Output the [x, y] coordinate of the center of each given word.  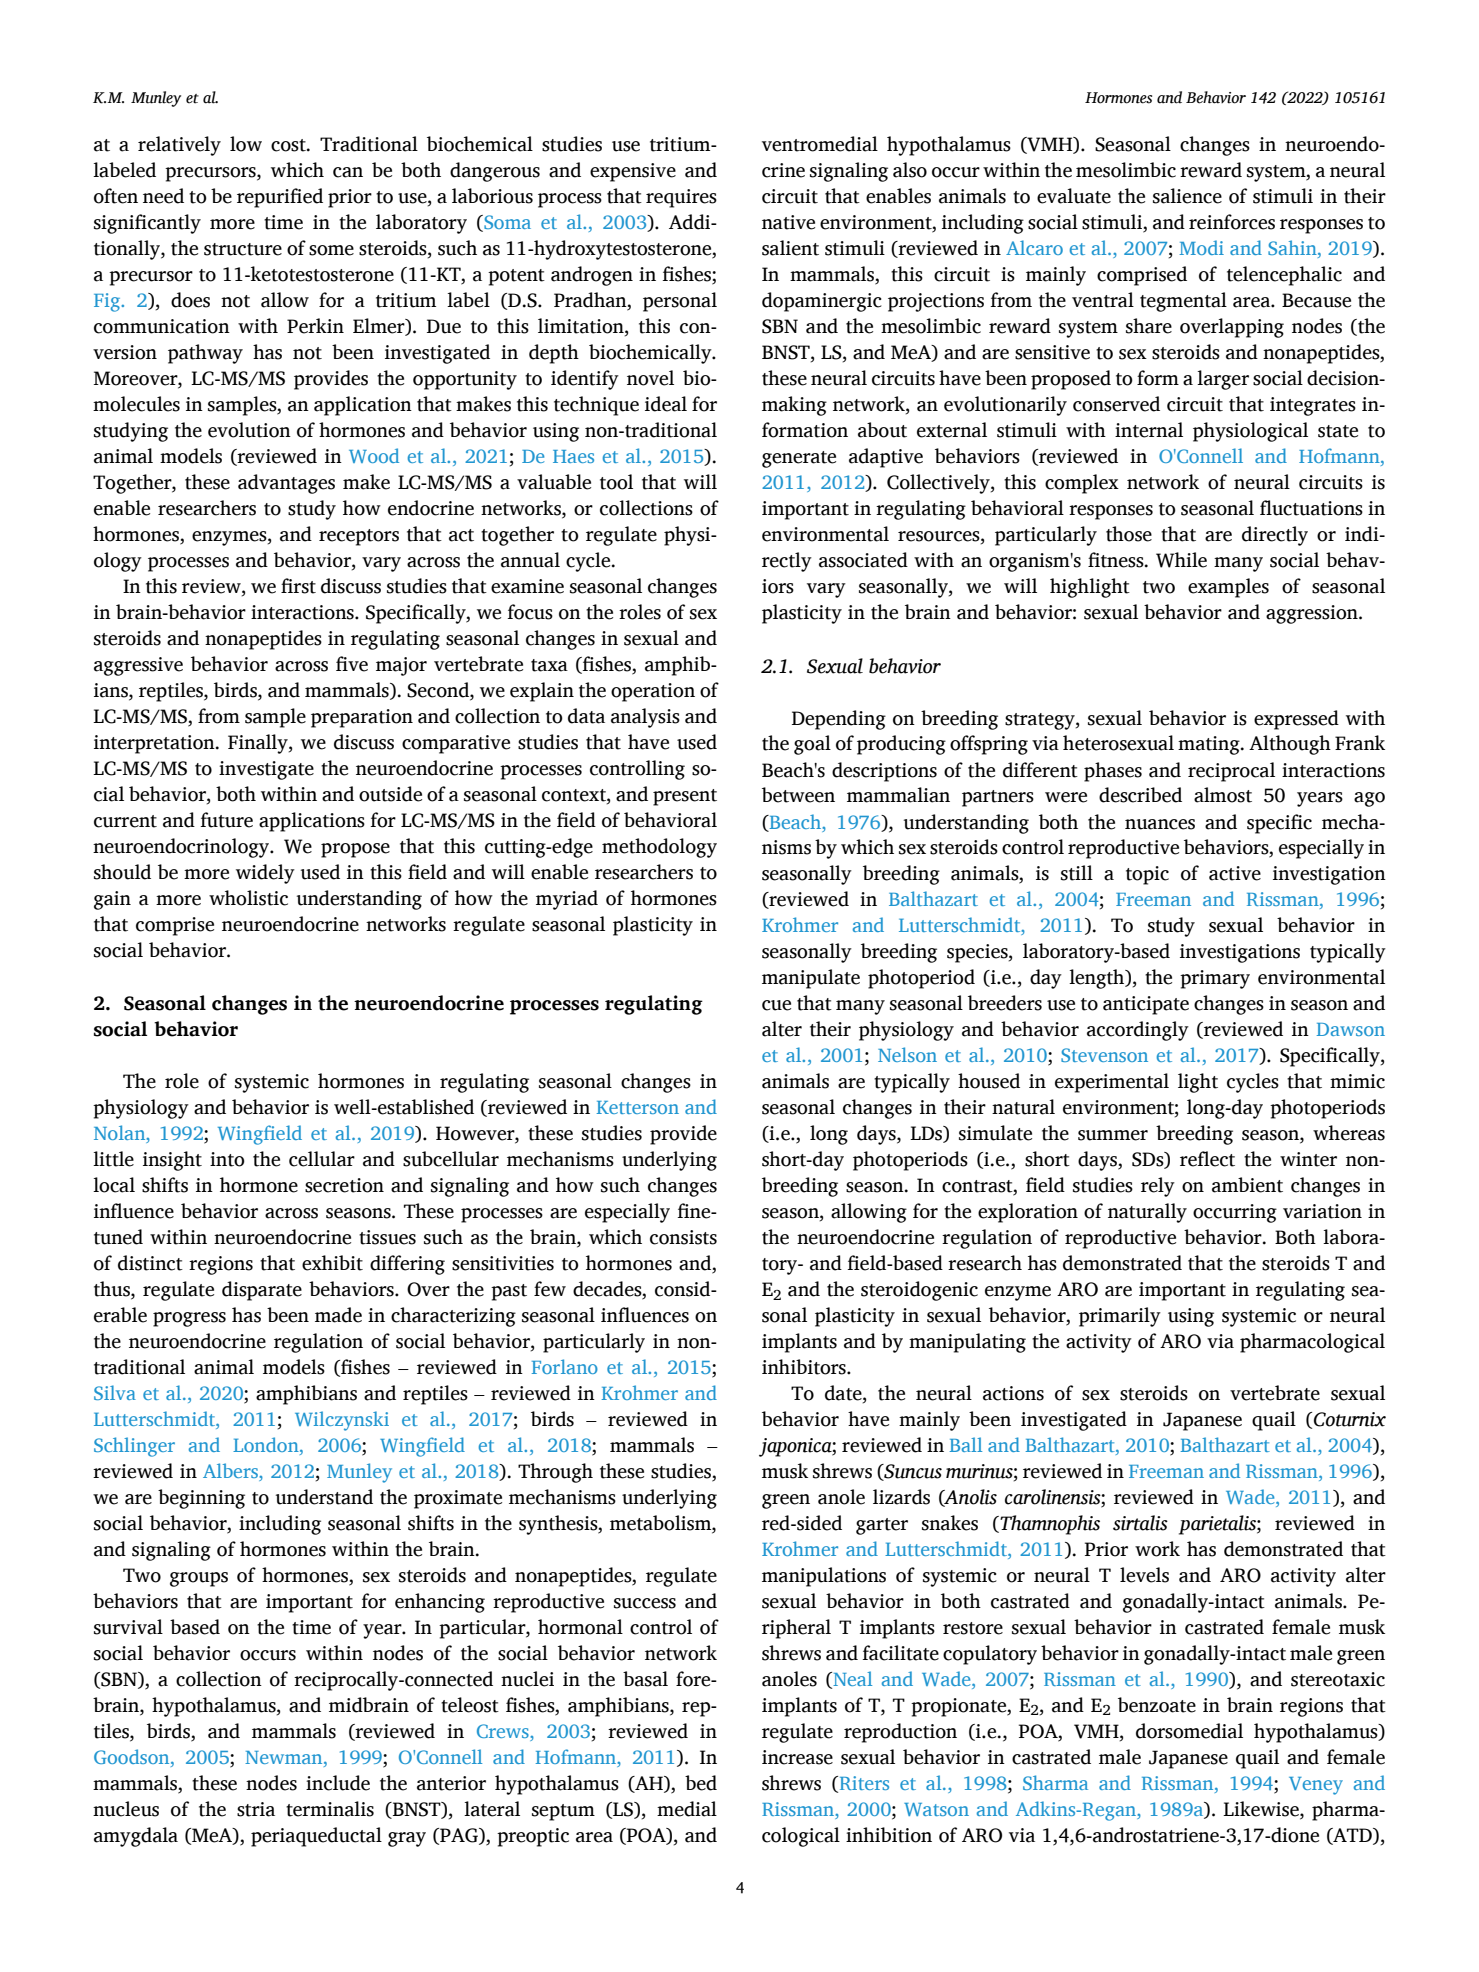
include [338, 1783]
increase [797, 1757]
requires [681, 198]
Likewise [1262, 1810]
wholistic [248, 898]
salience [1187, 196]
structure [243, 249]
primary [1215, 979]
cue [776, 1005]
